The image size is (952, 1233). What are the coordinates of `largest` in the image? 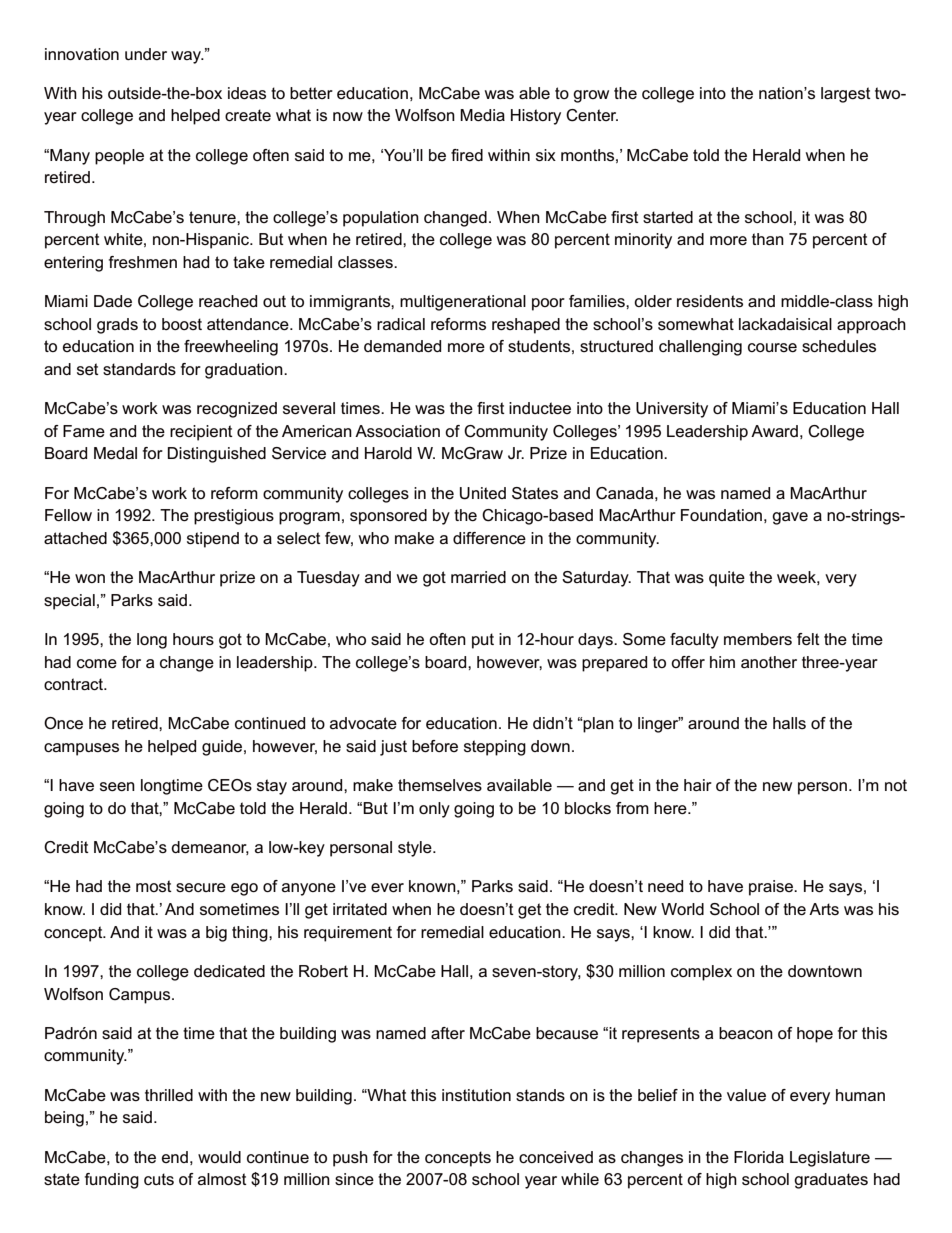 It's located at (846, 95).
